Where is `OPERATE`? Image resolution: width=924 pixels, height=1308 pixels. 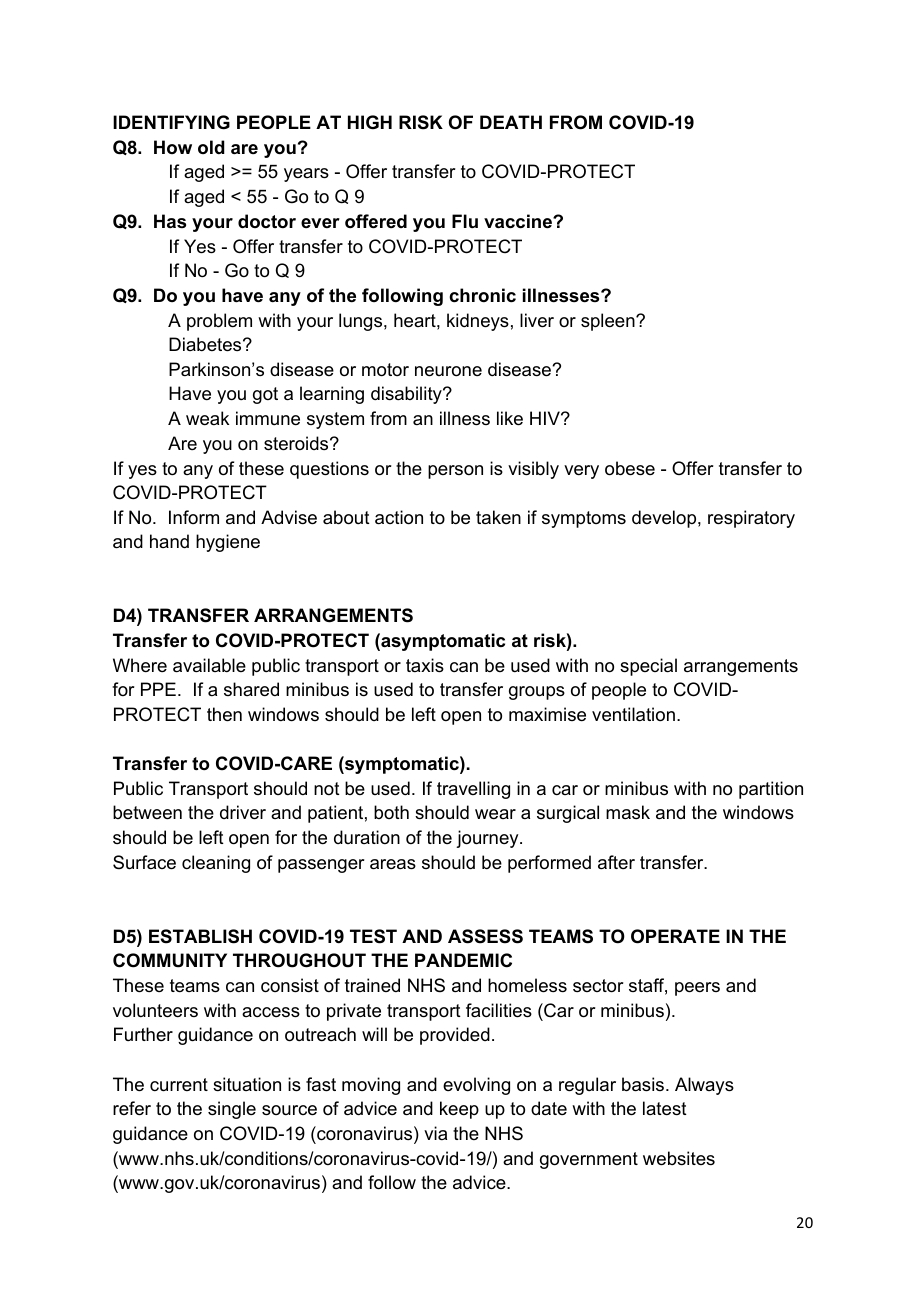
OPERATE is located at coordinates (675, 936).
